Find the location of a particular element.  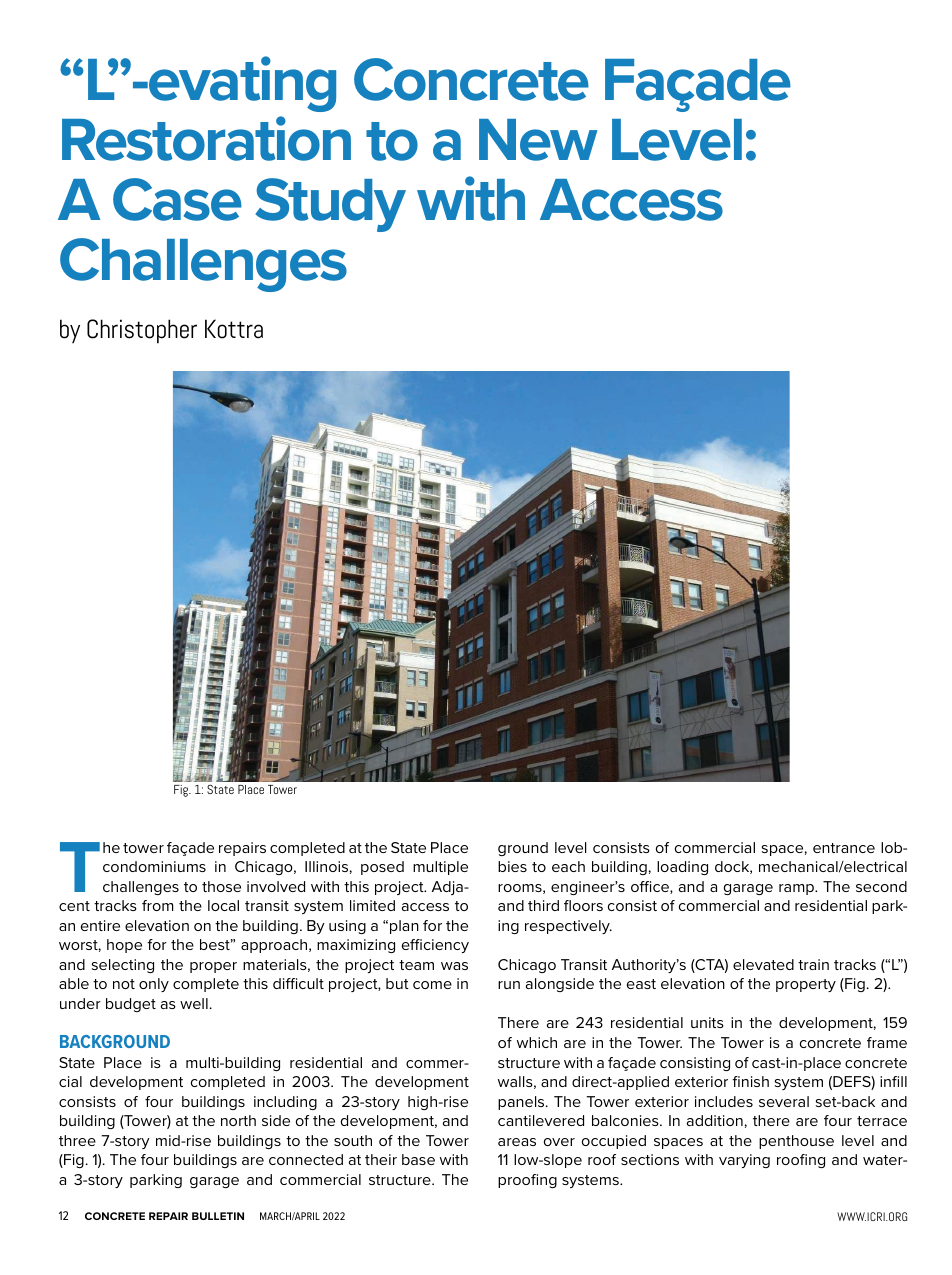

varying is located at coordinates (744, 1161).
